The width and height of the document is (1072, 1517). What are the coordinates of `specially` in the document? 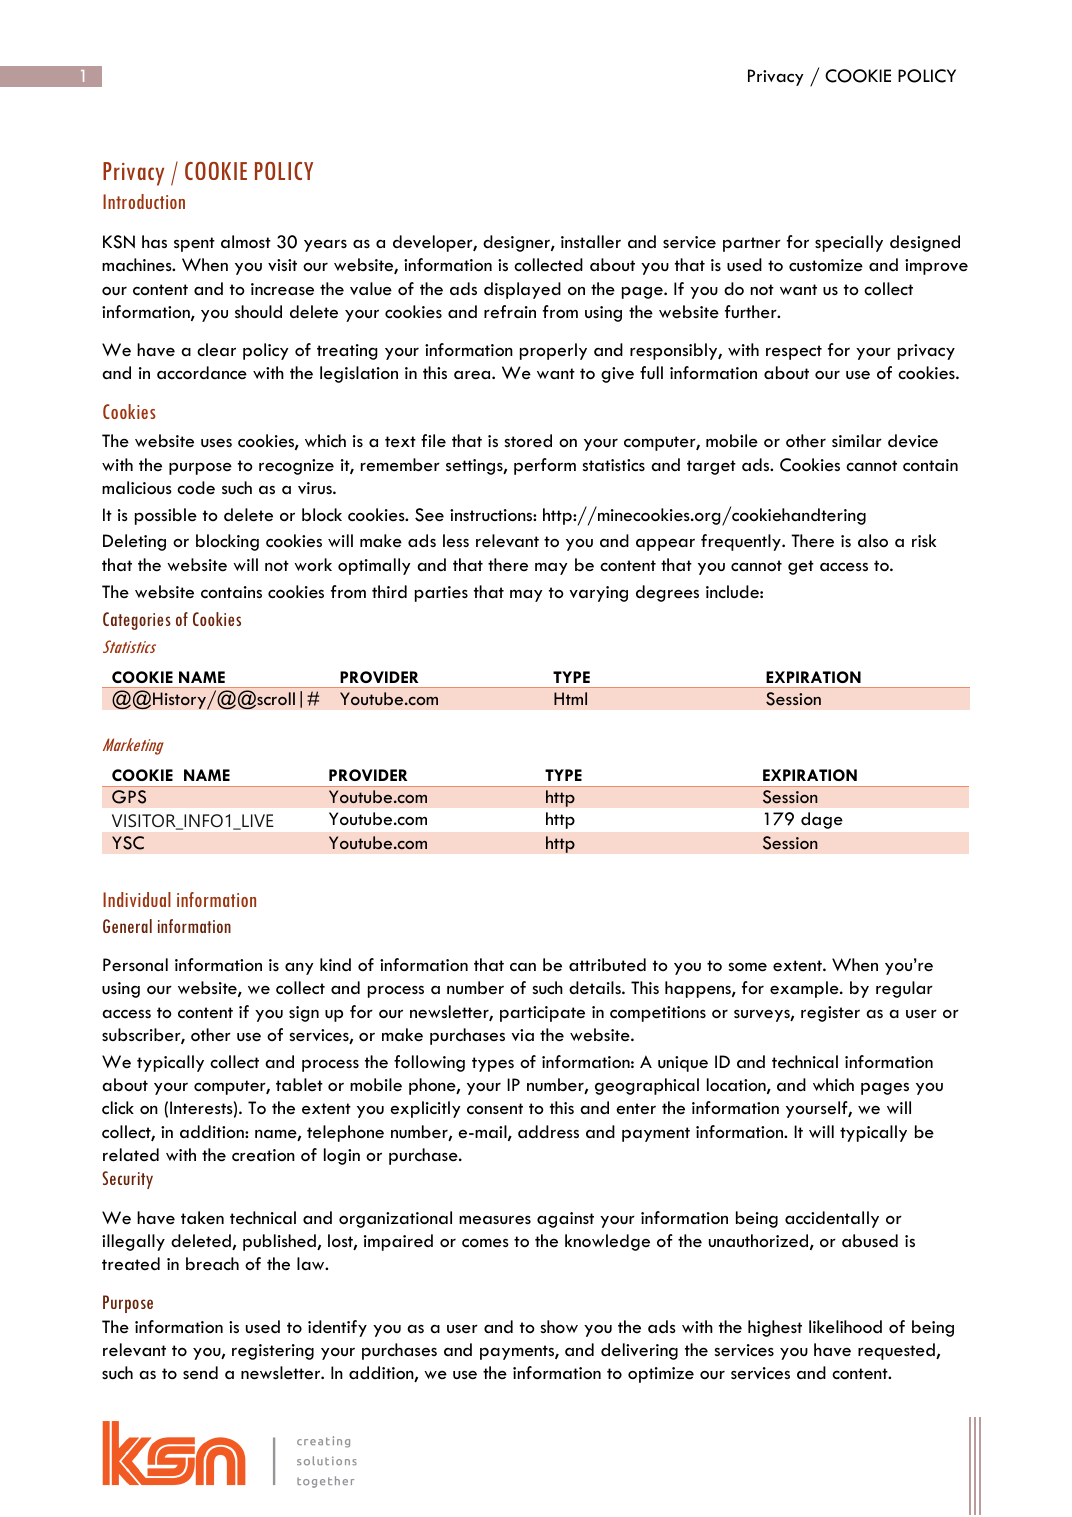 It's located at (849, 243).
